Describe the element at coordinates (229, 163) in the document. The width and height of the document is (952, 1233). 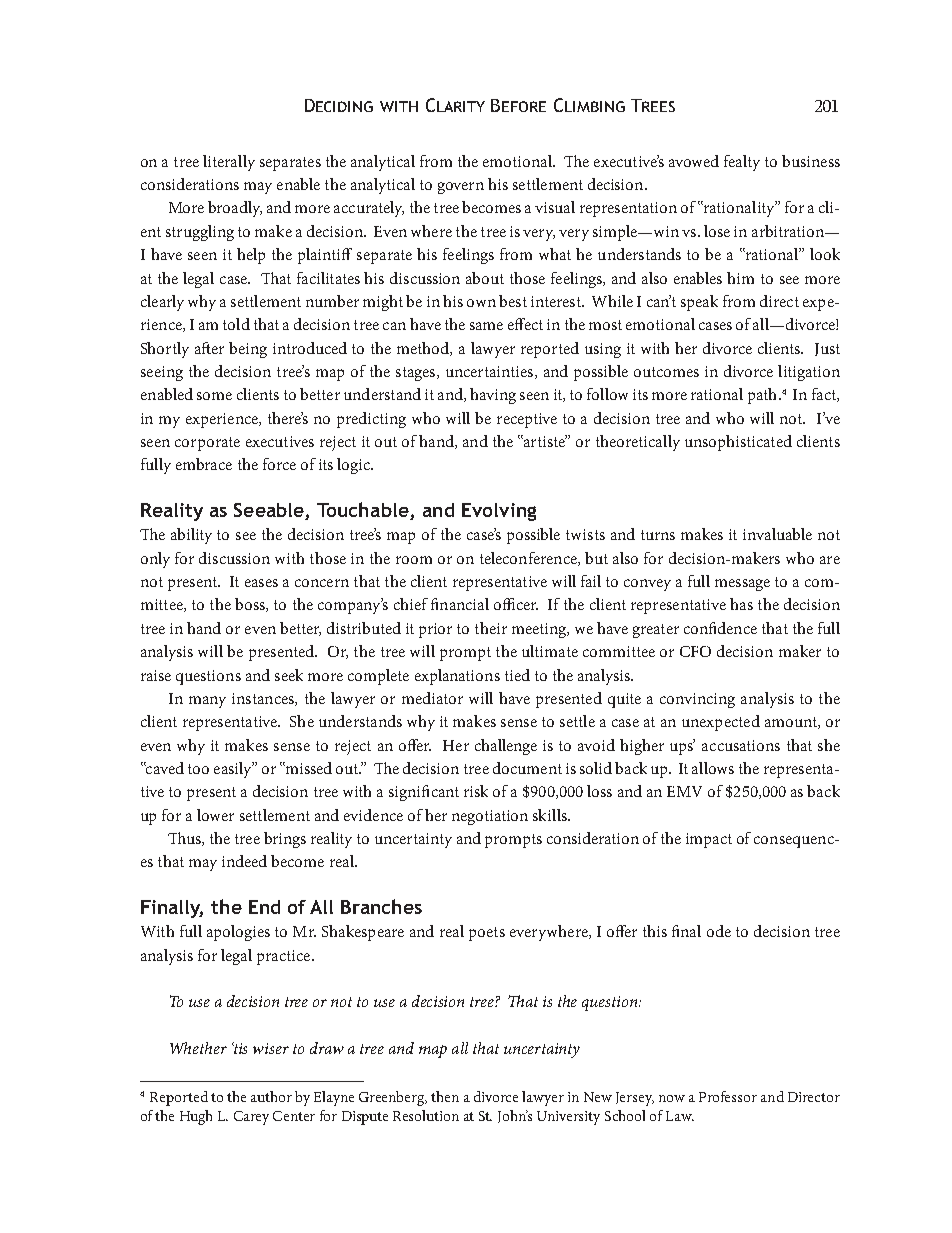
I see `literally` at that location.
